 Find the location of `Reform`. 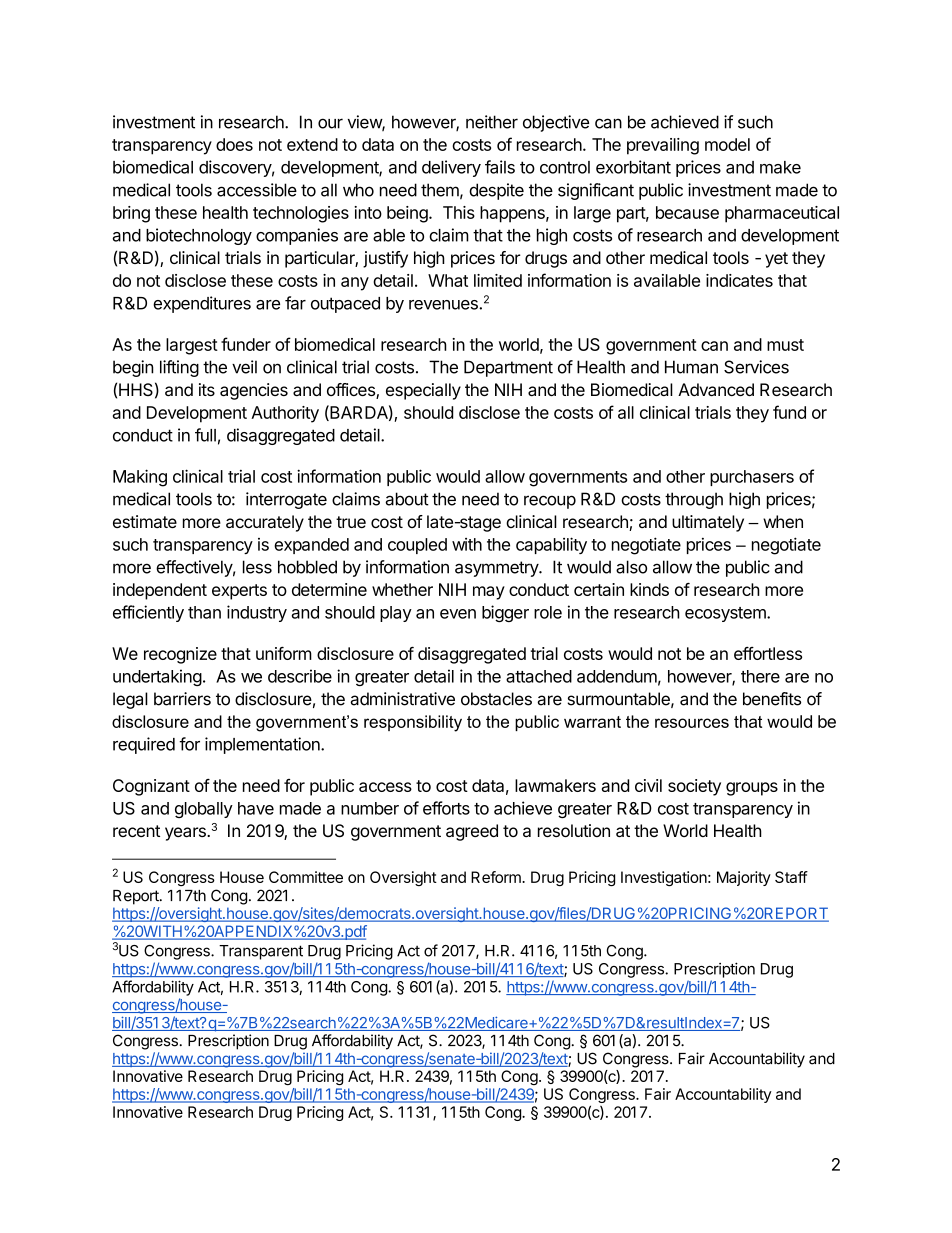

Reform is located at coordinates (497, 877).
